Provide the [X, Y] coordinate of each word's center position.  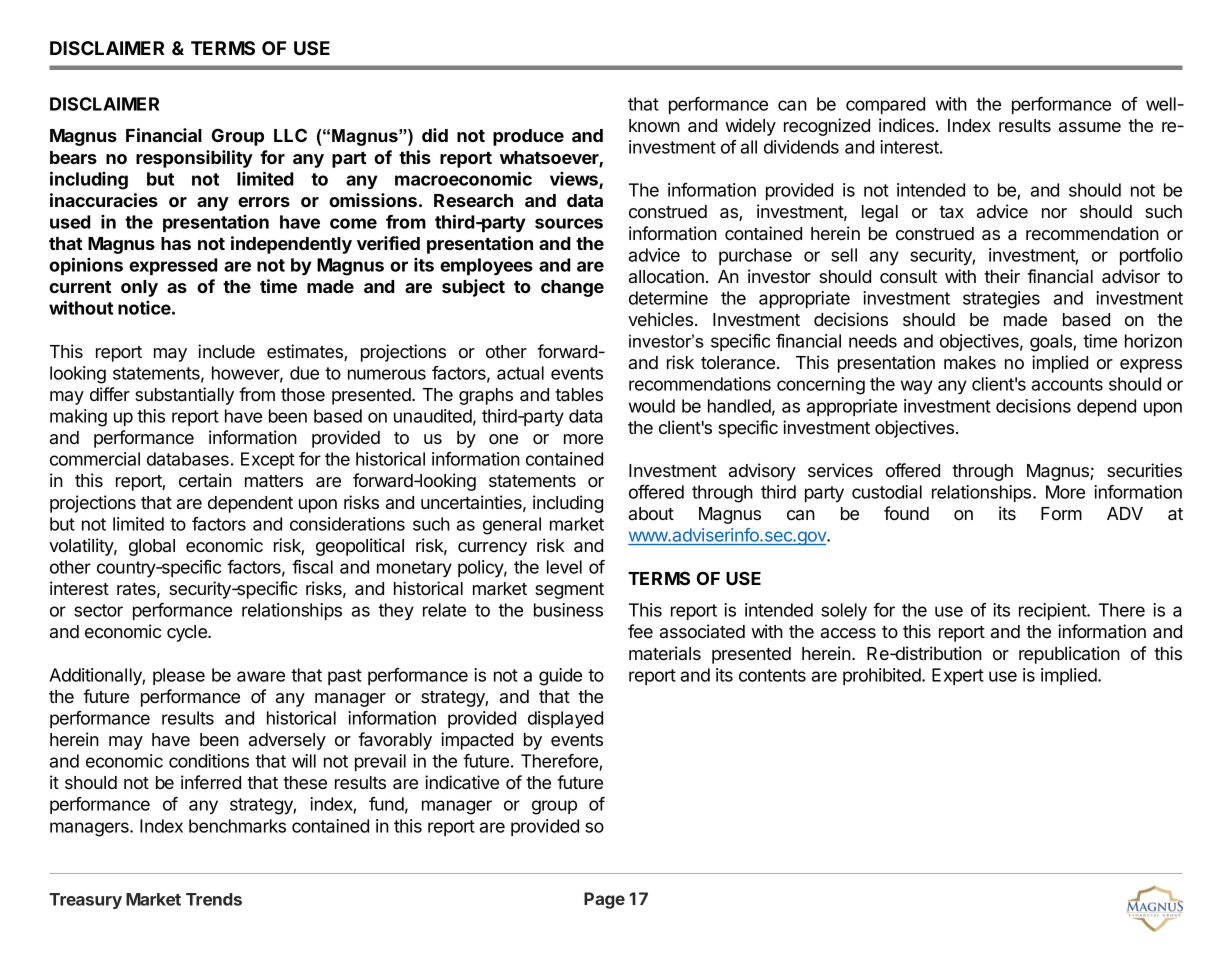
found [906, 513]
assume [1090, 127]
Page [604, 900]
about [651, 513]
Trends [214, 899]
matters [274, 481]
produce [528, 137]
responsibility [194, 159]
